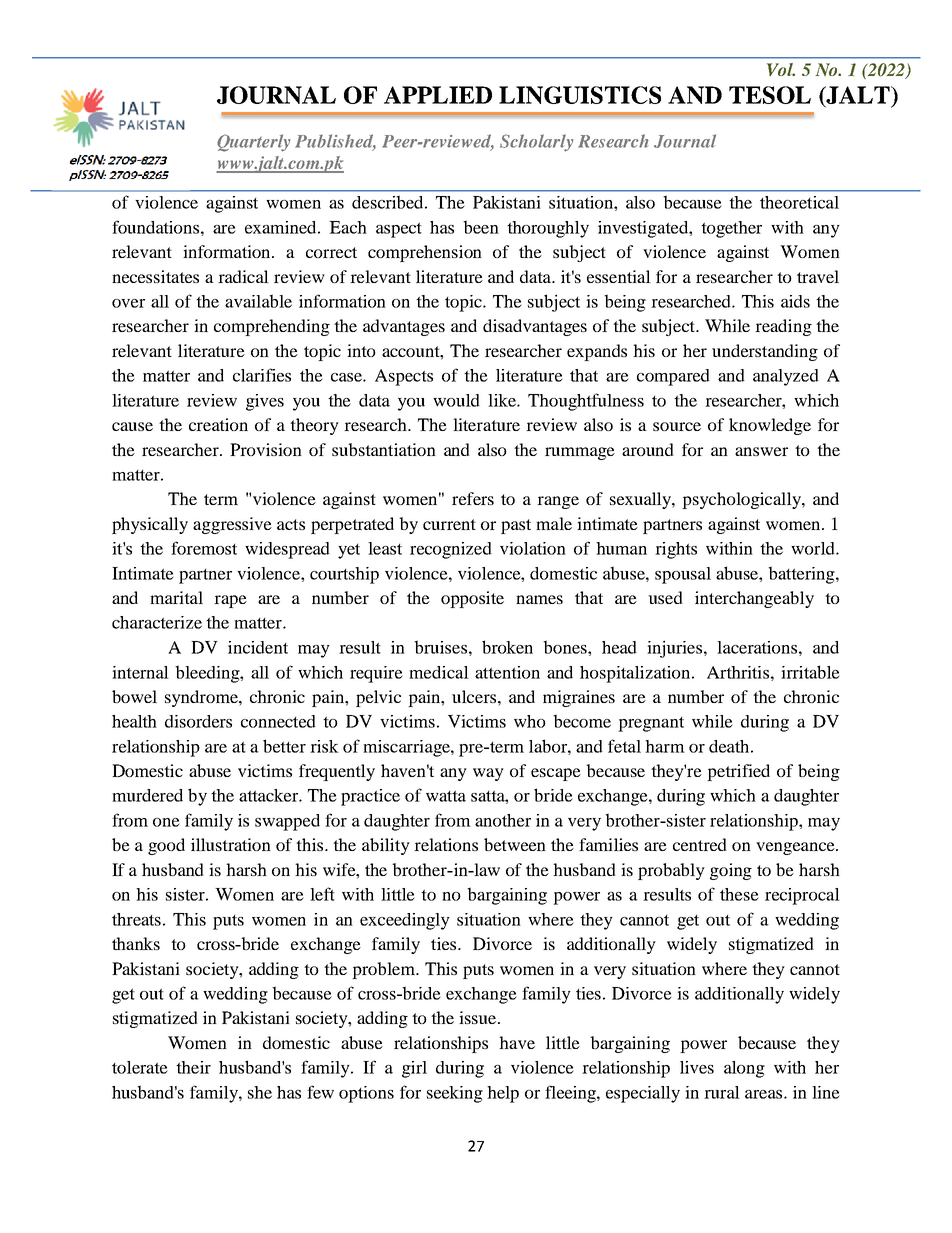 The image size is (952, 1233). What do you see at coordinates (253, 143) in the document?
I see `Quarterly` at bounding box center [253, 143].
